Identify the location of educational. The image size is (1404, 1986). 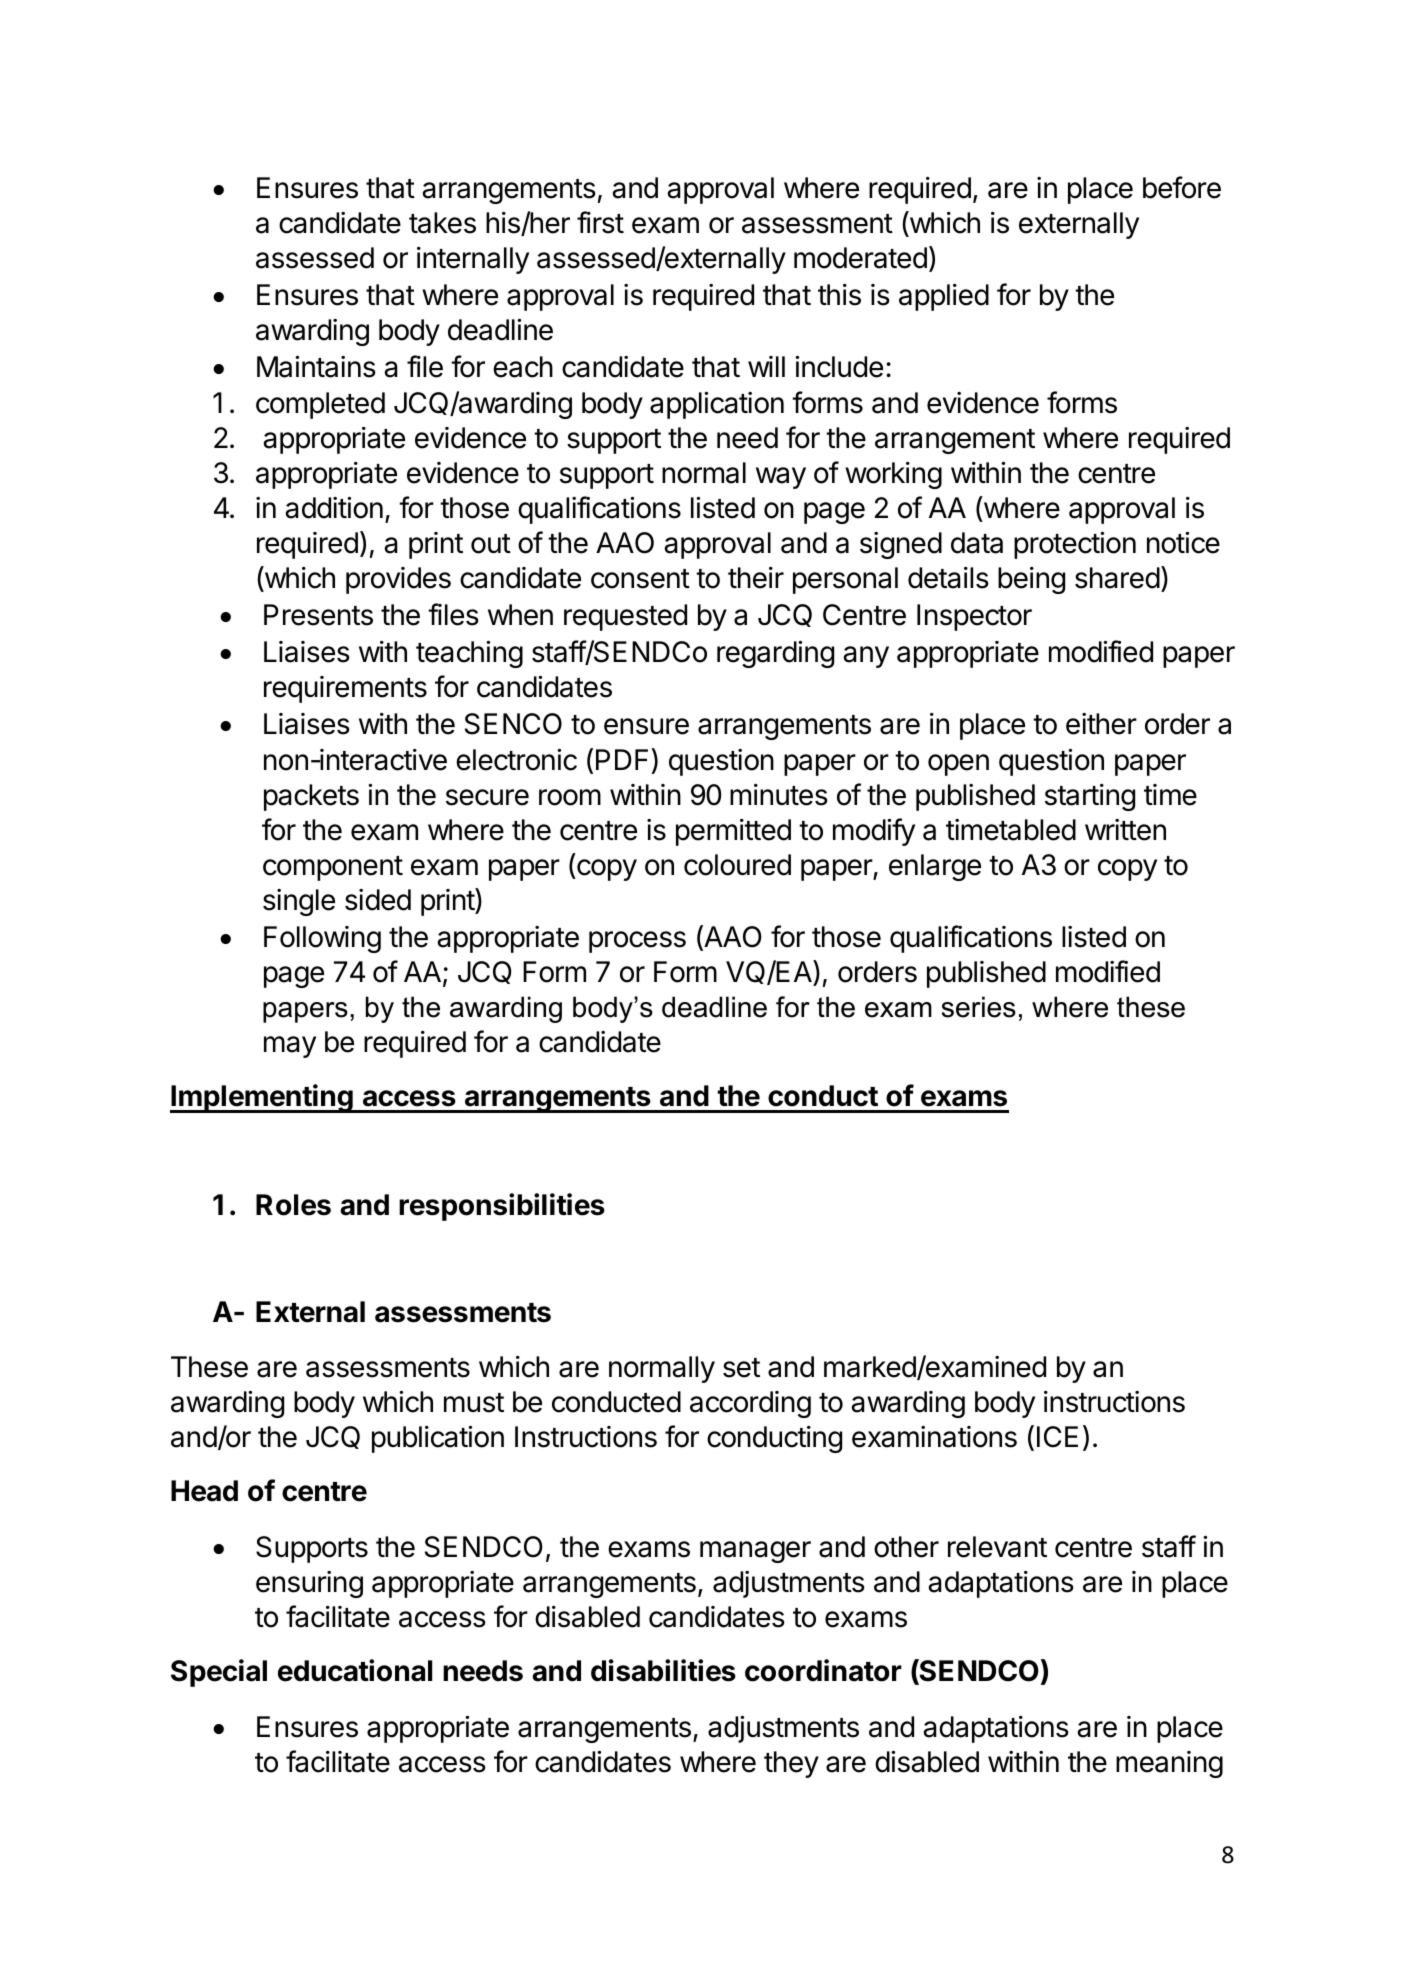
(355, 1670).
